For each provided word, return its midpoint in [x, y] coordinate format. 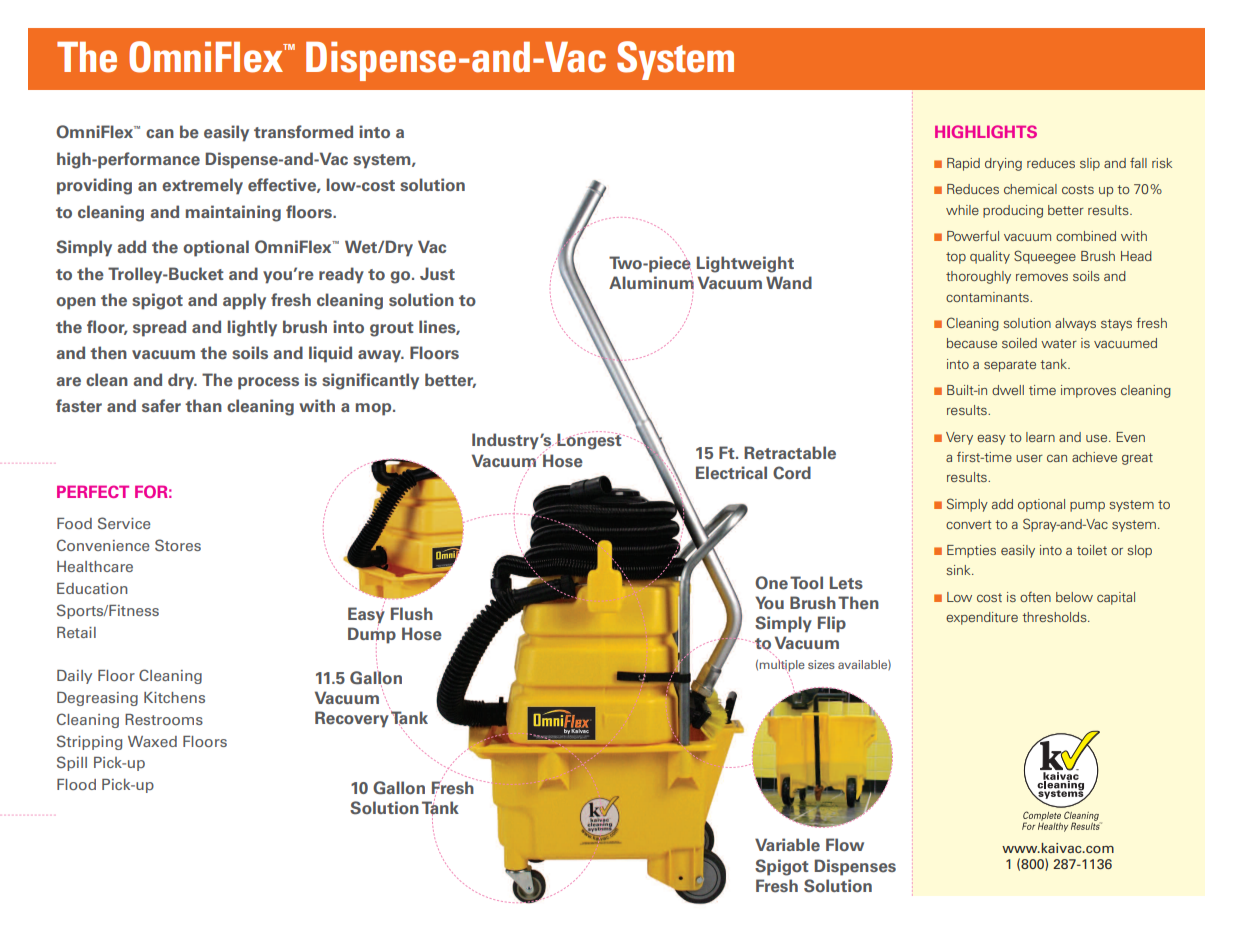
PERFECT [93, 491]
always [1075, 324]
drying [1003, 164]
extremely [202, 186]
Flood [76, 784]
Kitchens [174, 697]
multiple [782, 666]
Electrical [731, 473]
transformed [303, 132]
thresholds [1055, 617]
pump [1087, 507]
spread [159, 328]
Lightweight [745, 264]
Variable [787, 845]
